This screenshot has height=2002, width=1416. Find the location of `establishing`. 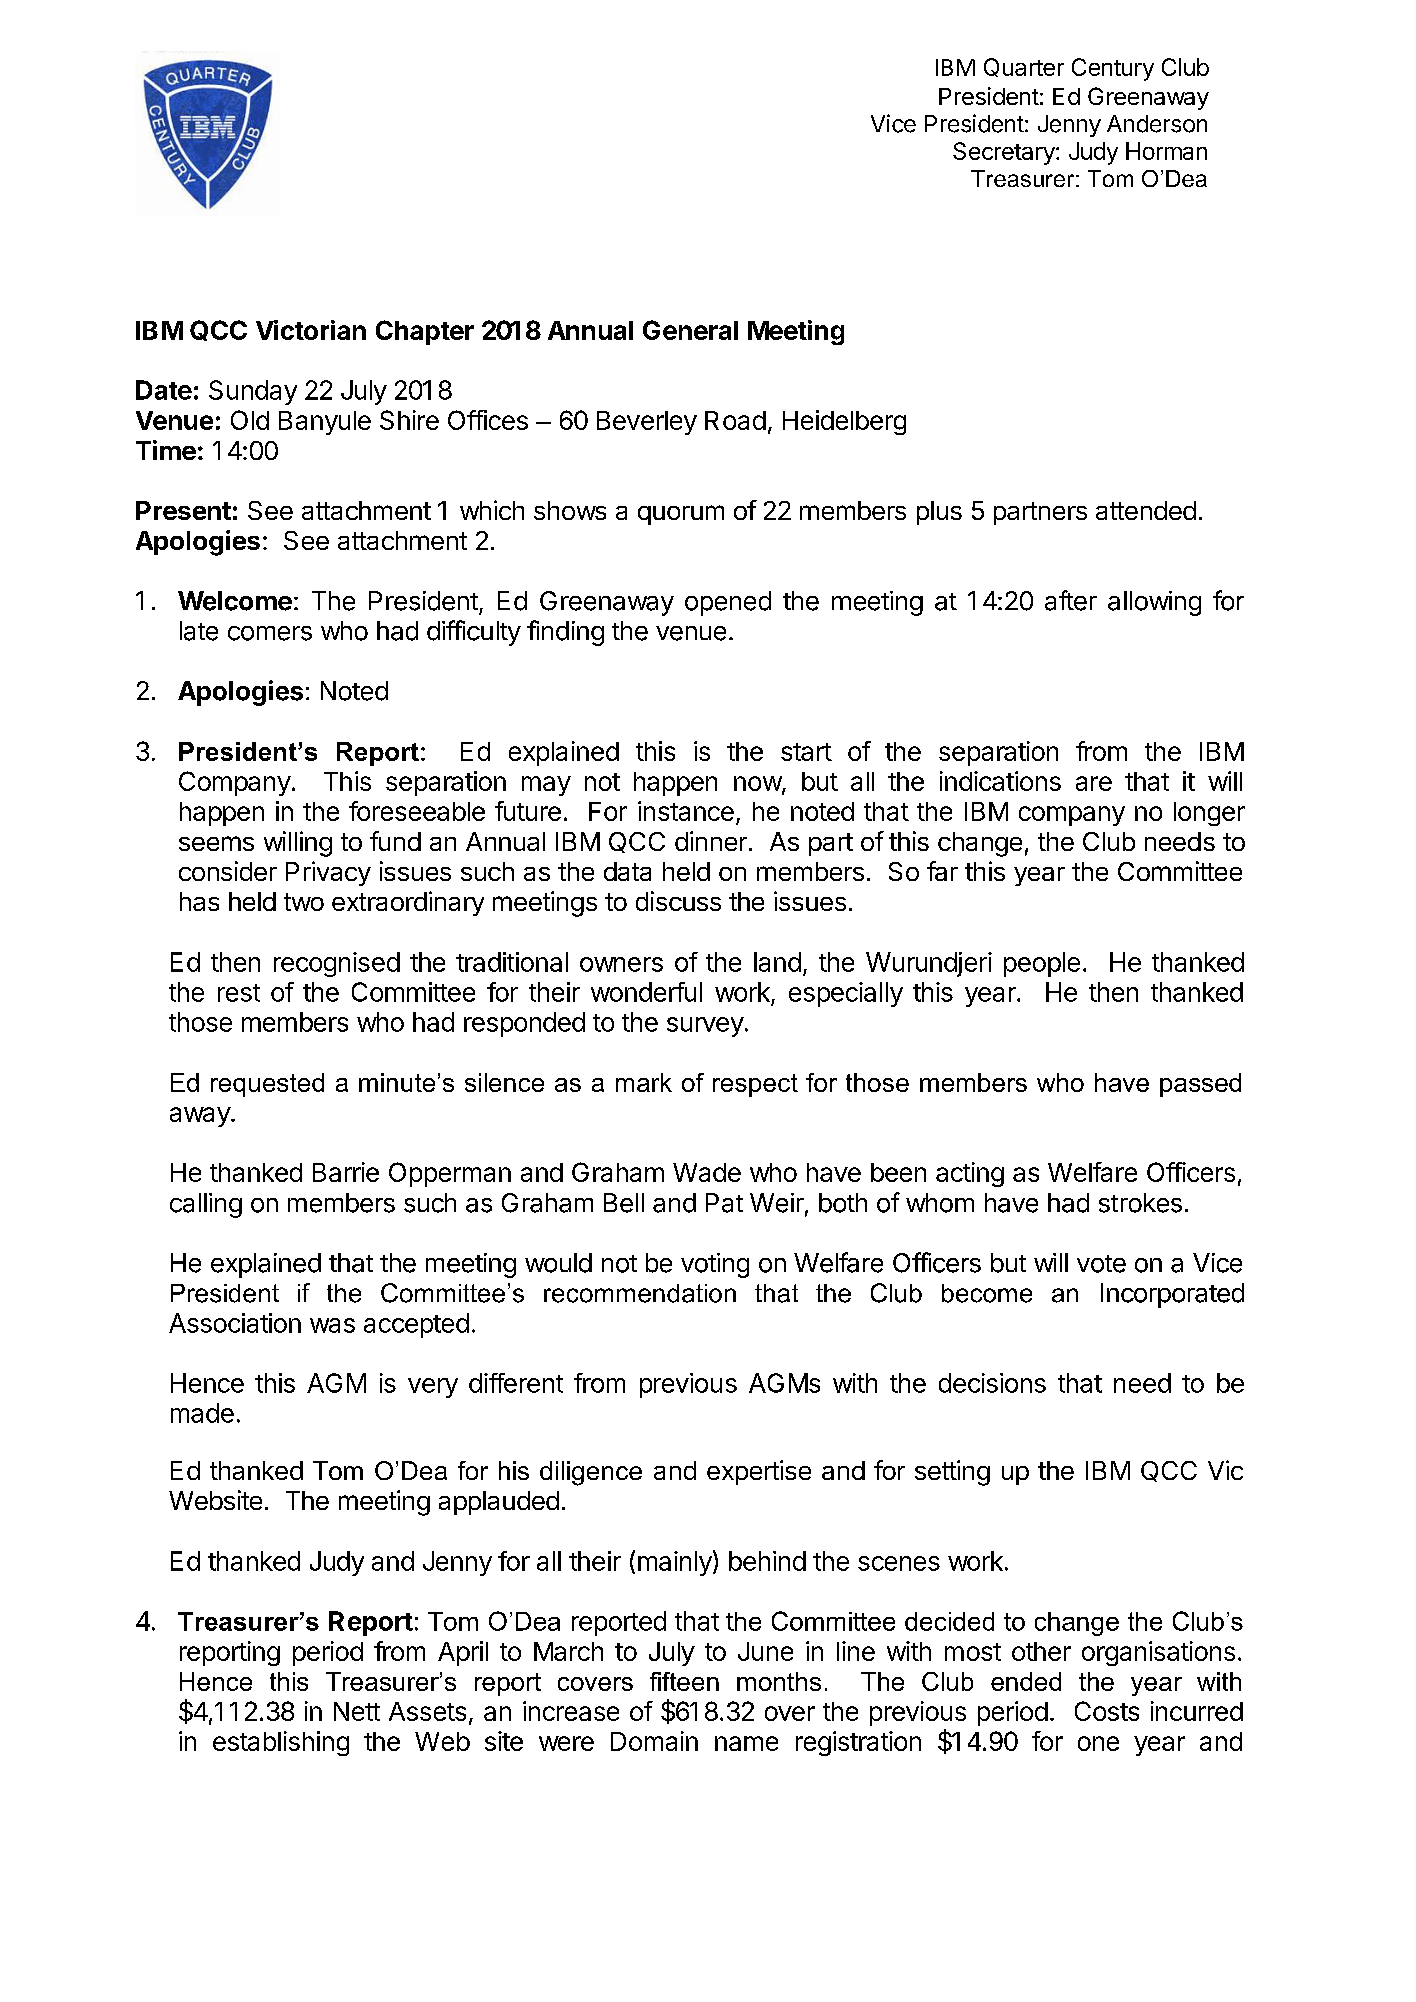

establishing is located at coordinates (281, 1743).
